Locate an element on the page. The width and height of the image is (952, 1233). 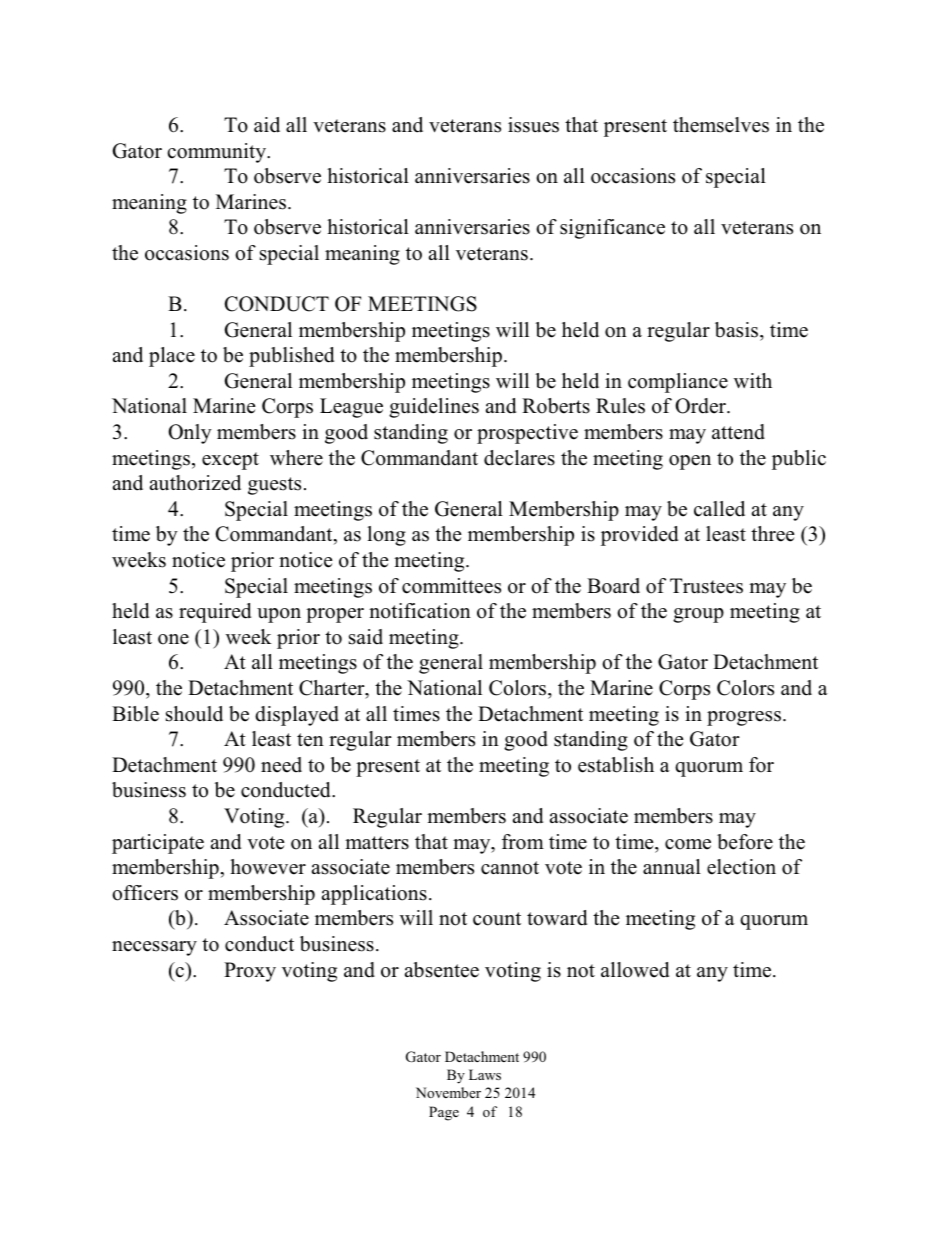
need is located at coordinates (281, 765).
